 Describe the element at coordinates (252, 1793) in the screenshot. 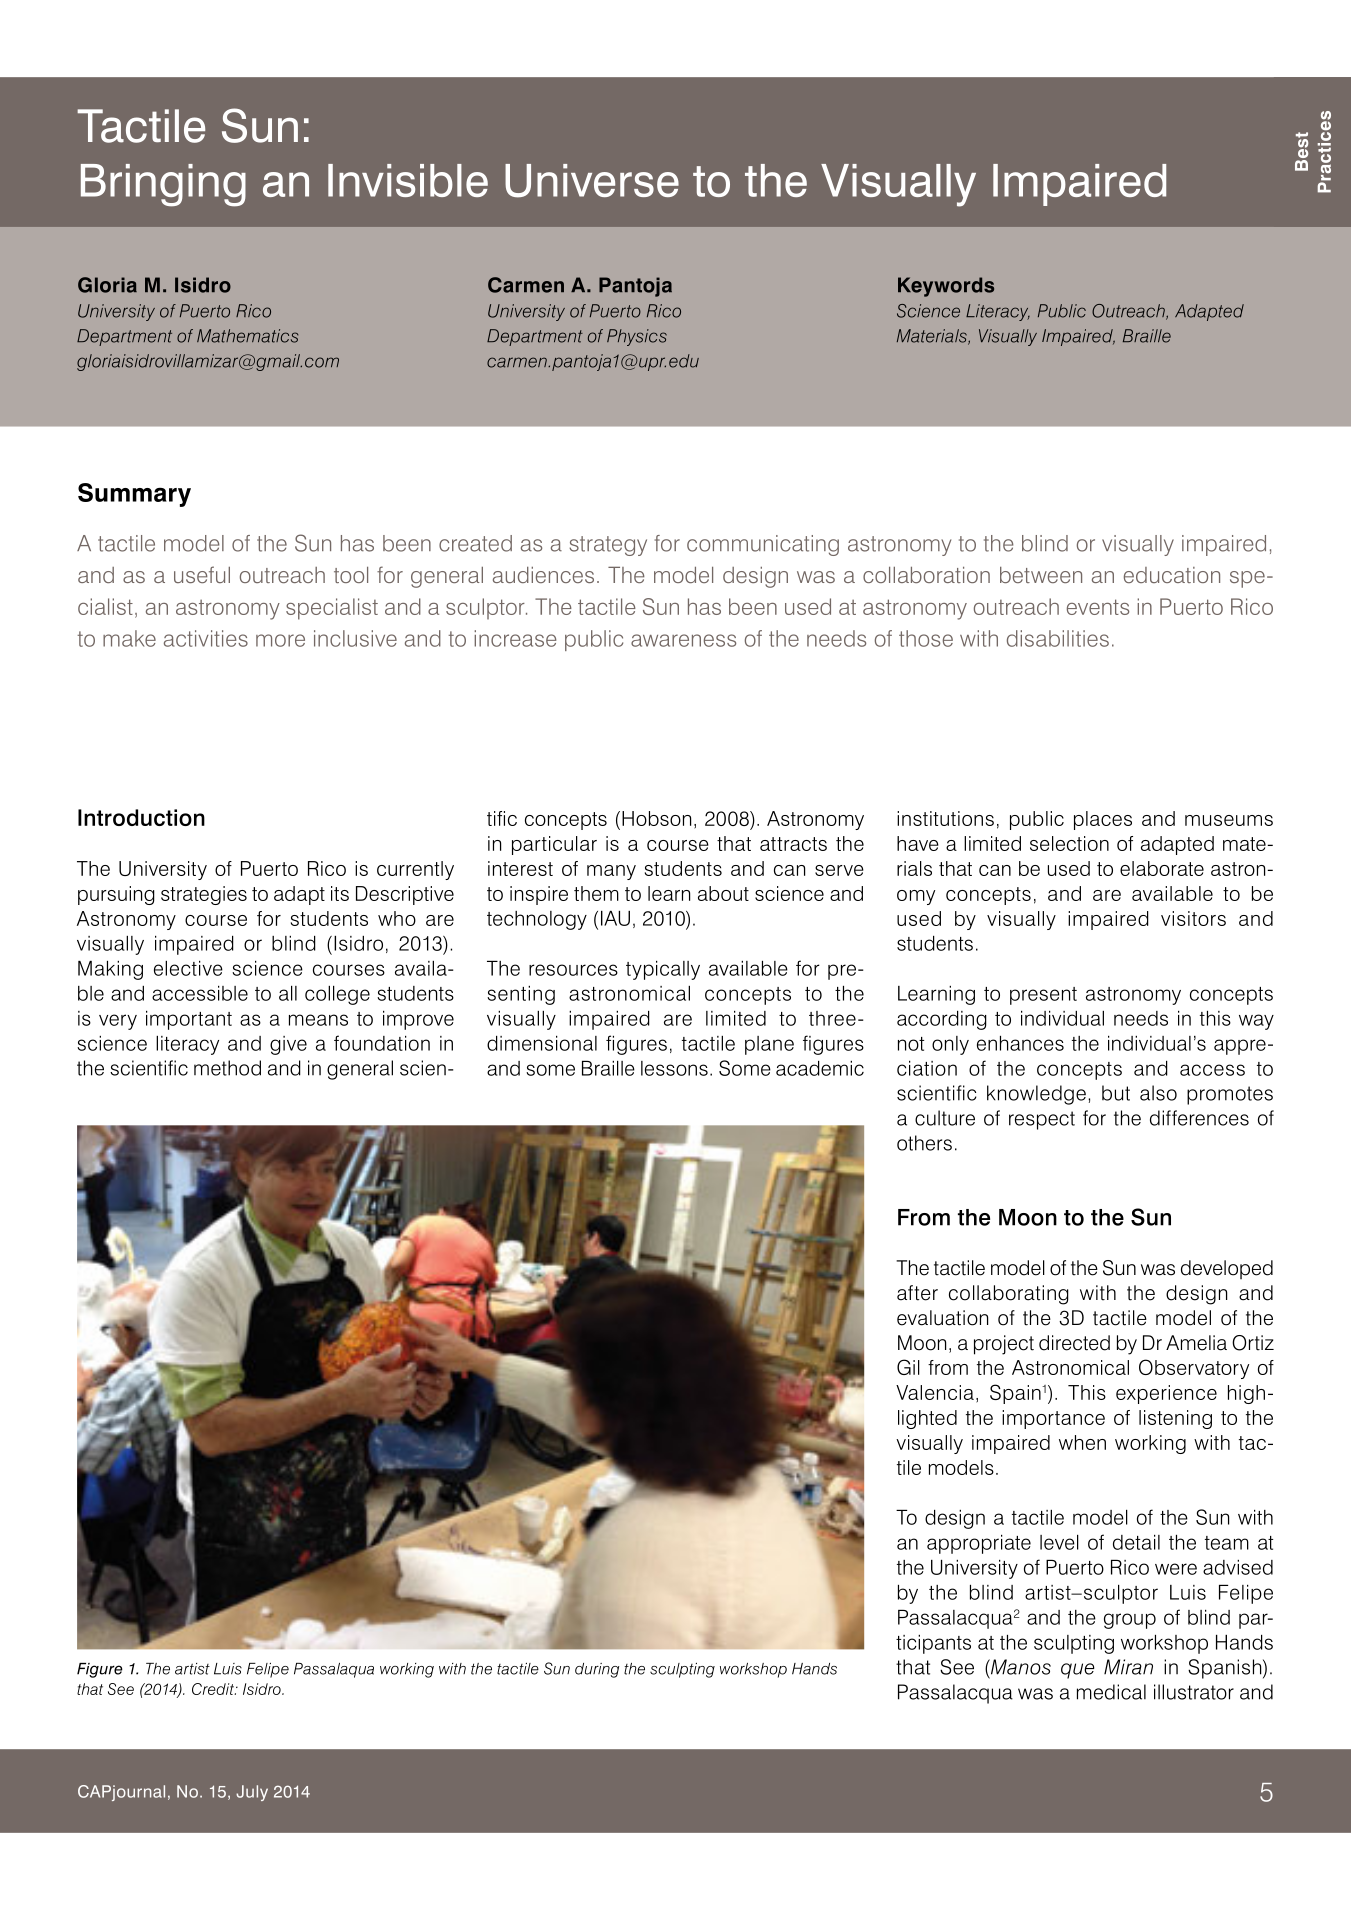

I see `July` at that location.
